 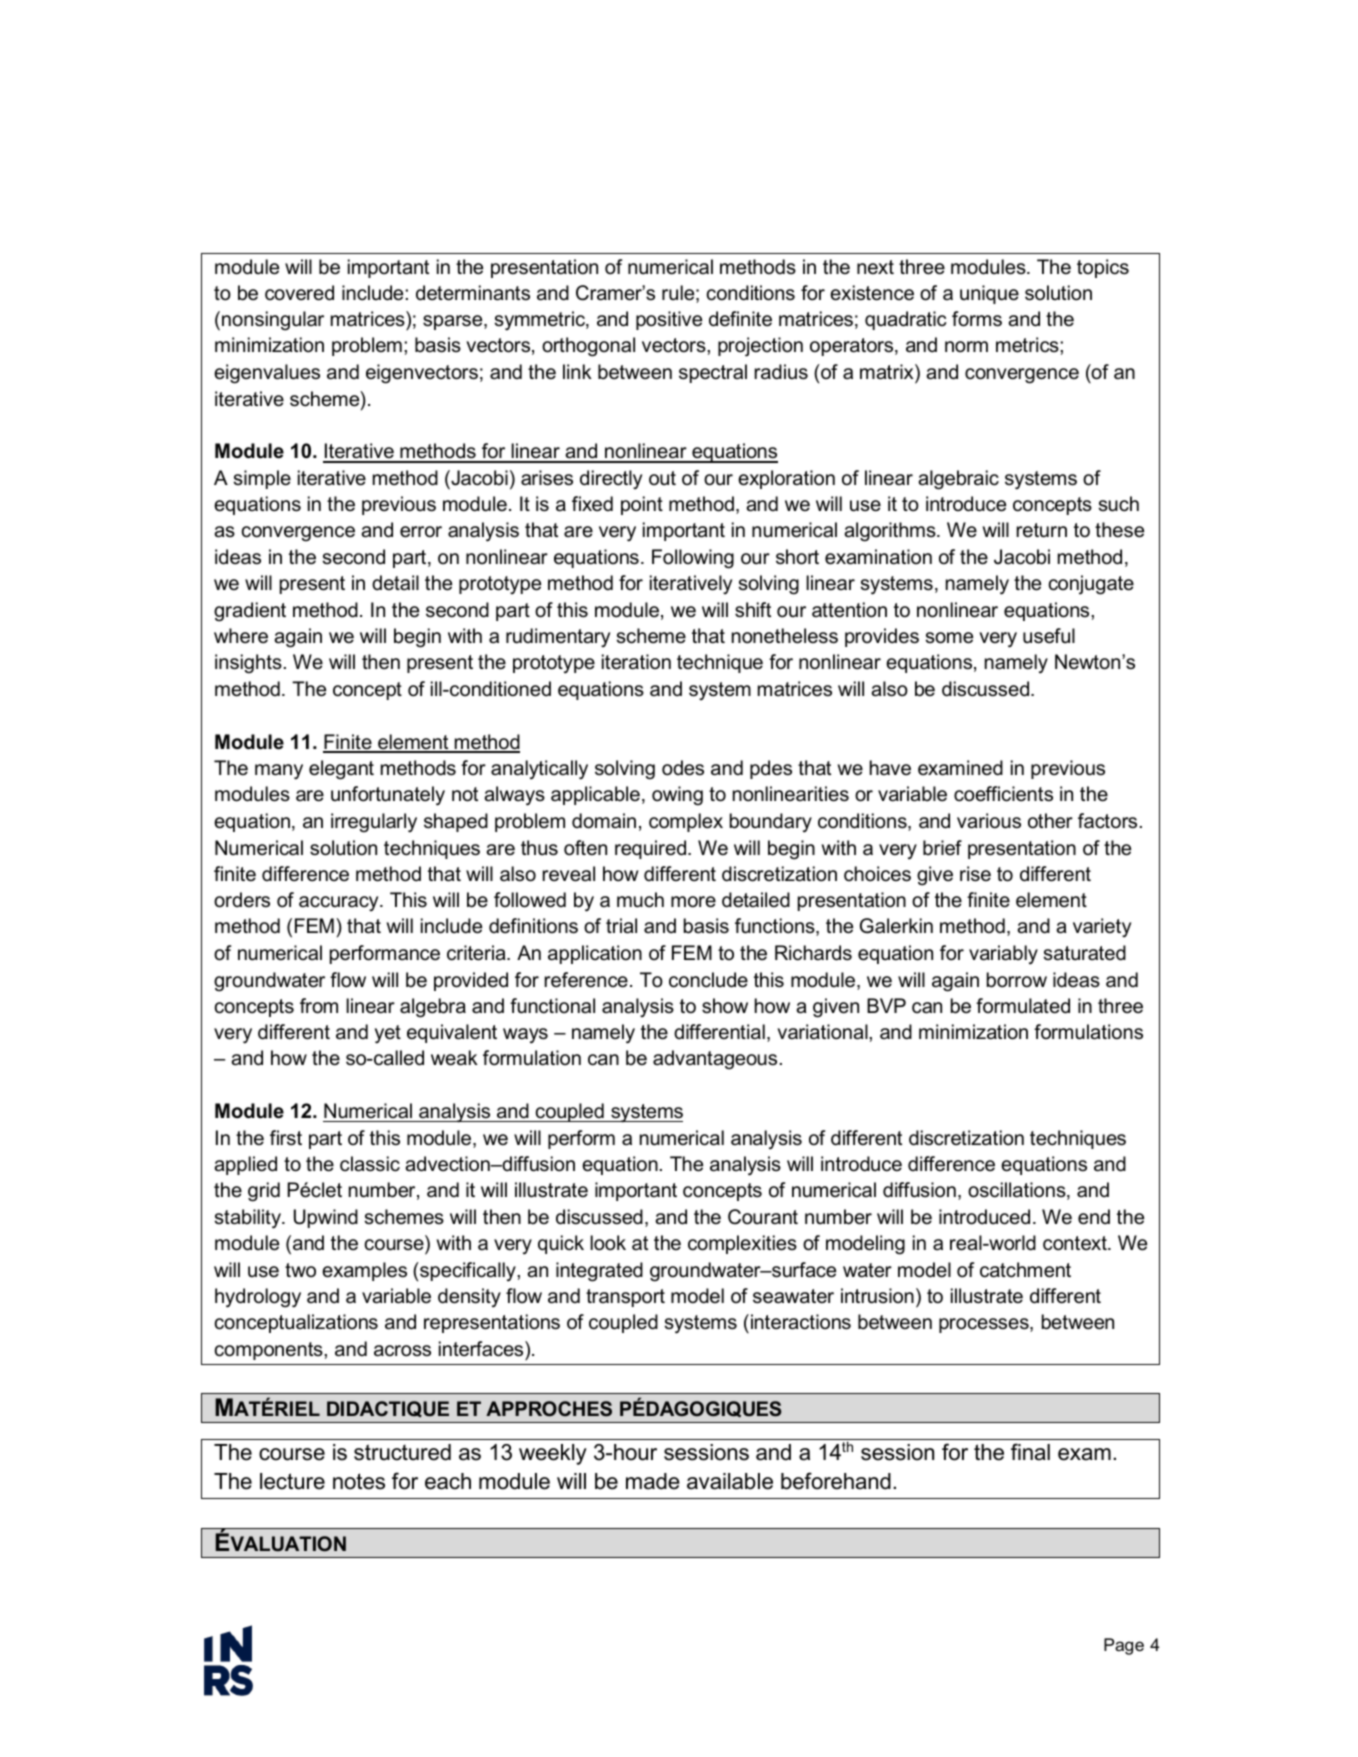 I want to click on conclude, so click(x=708, y=980).
